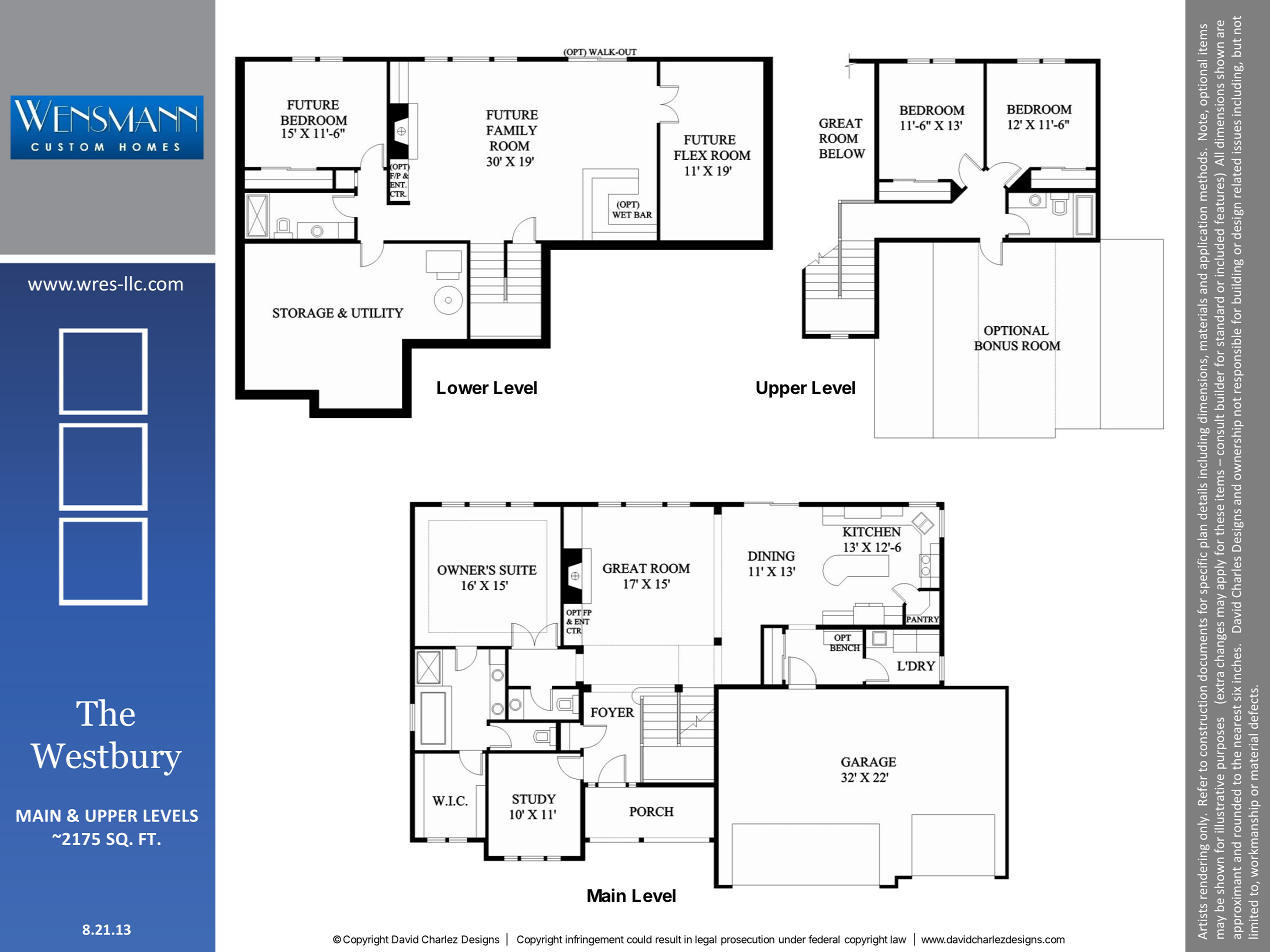 The width and height of the image is (1270, 952). Describe the element at coordinates (668, 939) in the image. I see `result` at that location.
